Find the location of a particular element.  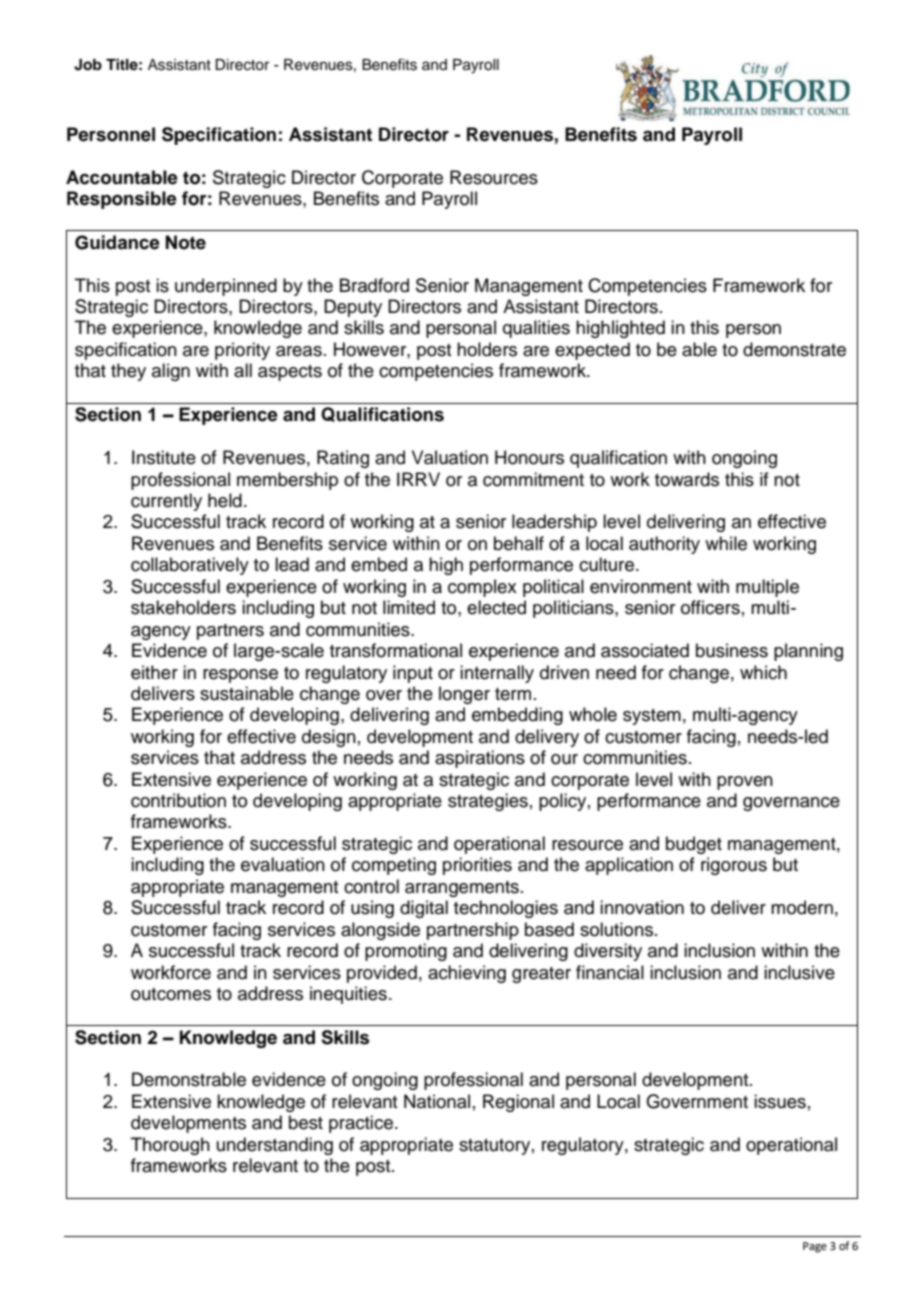

Job is located at coordinates (88, 65).
